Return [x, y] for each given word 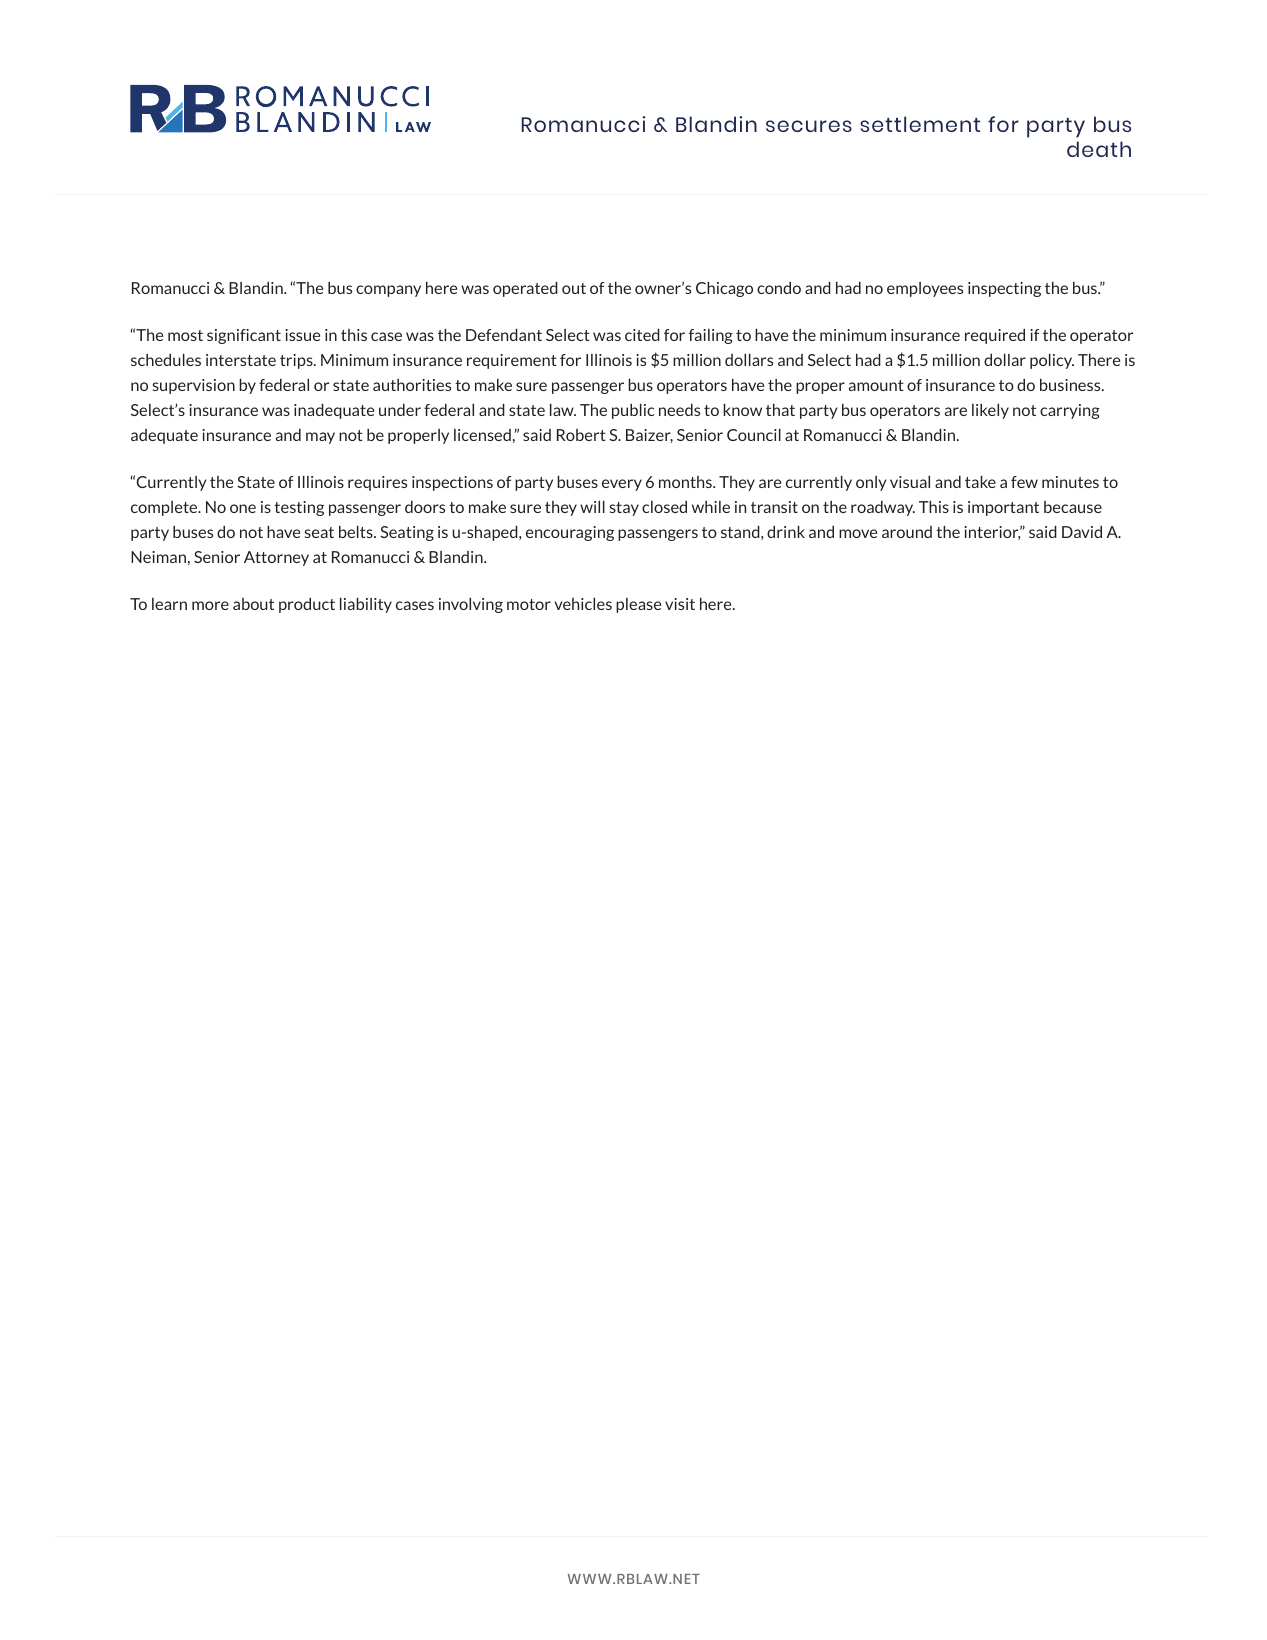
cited [642, 335]
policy [1052, 361]
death [1099, 149]
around [907, 532]
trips [297, 361]
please [638, 605]
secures [809, 126]
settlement [920, 124]
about [253, 604]
